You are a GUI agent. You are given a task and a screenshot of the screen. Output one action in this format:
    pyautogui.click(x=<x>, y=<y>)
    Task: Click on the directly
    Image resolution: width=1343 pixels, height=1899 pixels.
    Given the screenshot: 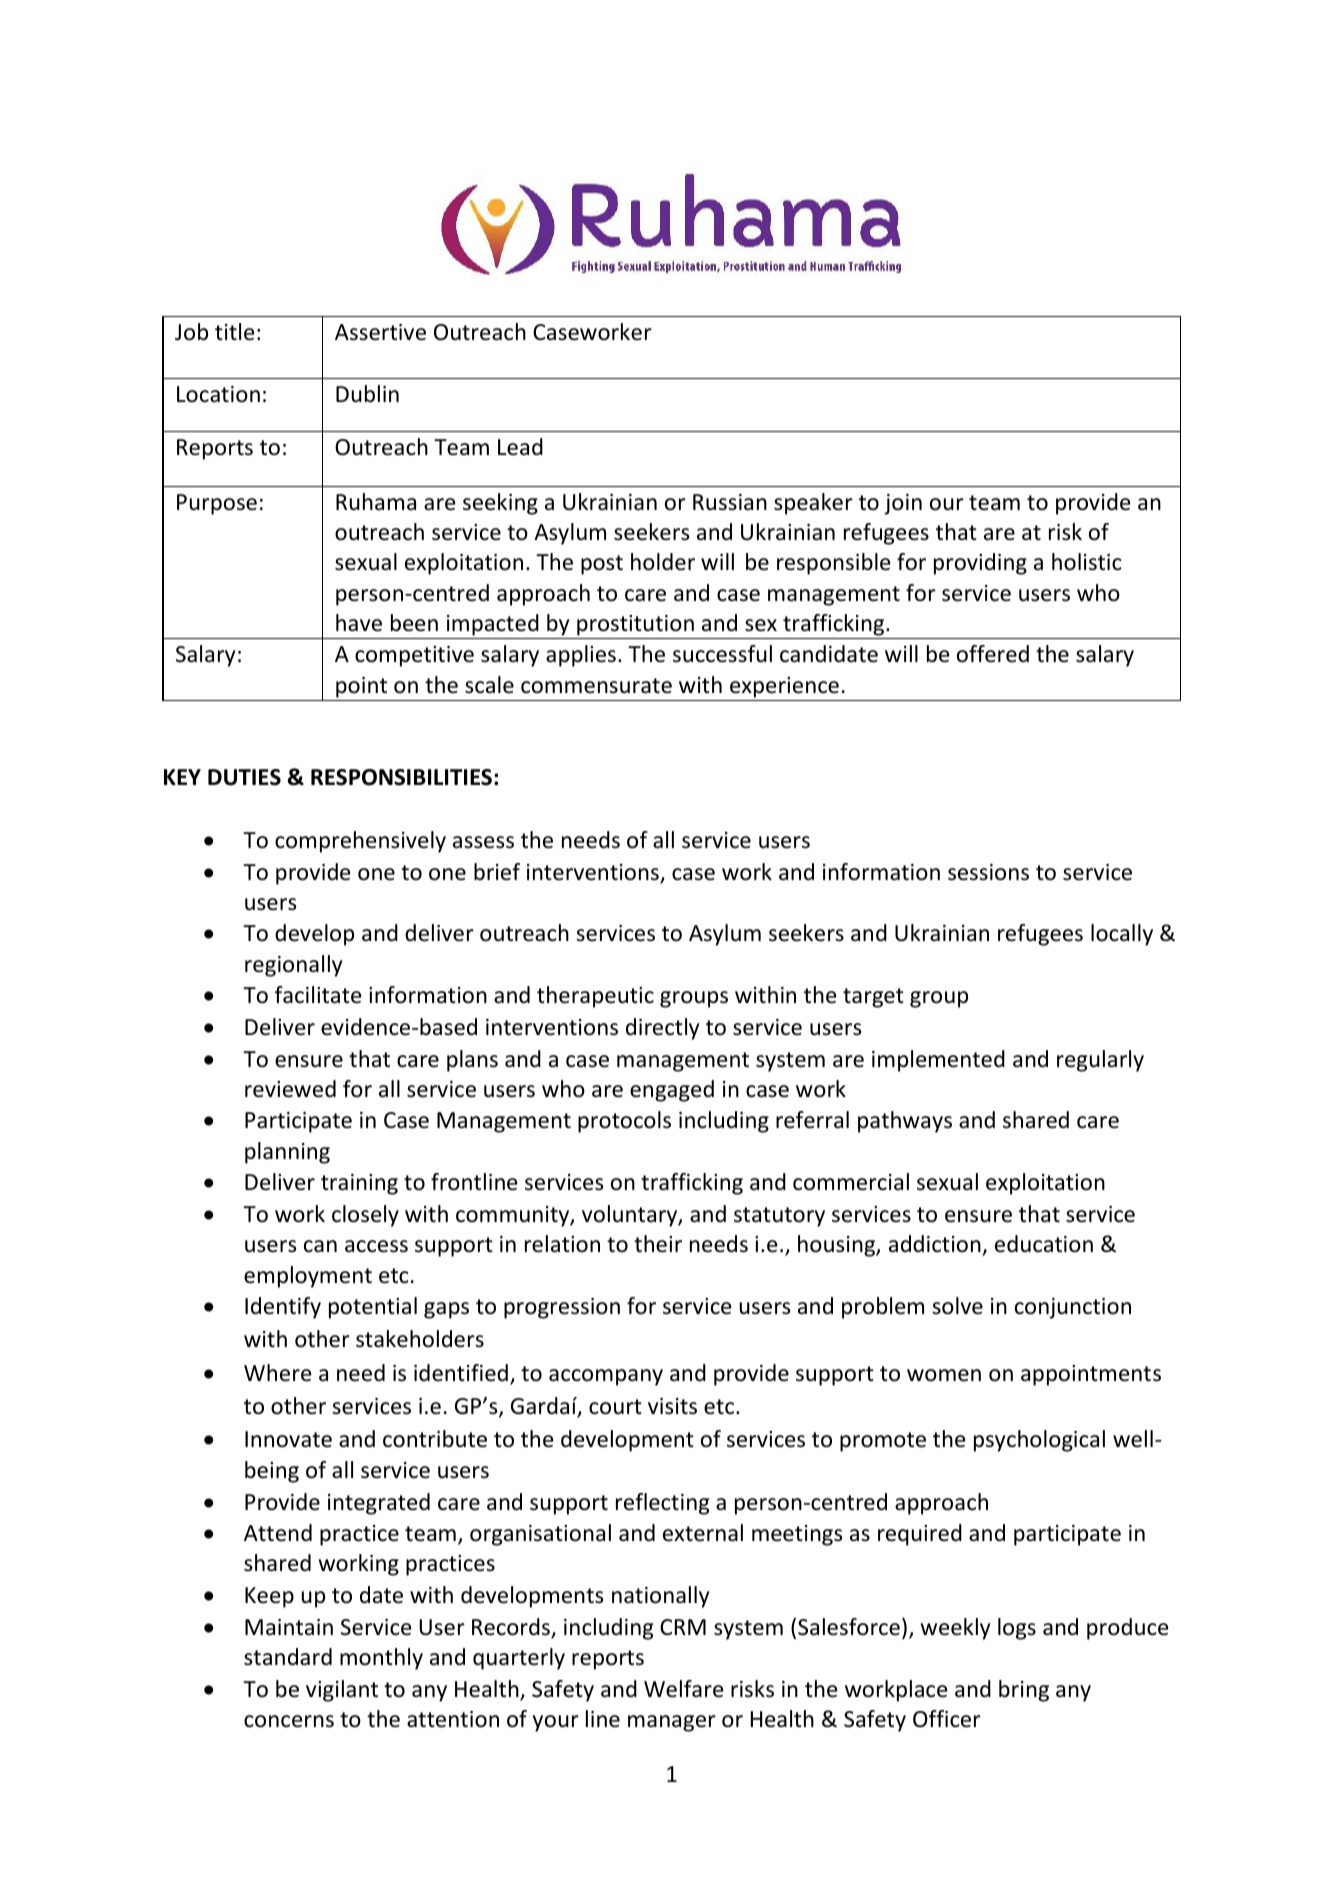 What is the action you would take?
    pyautogui.click(x=662, y=1029)
